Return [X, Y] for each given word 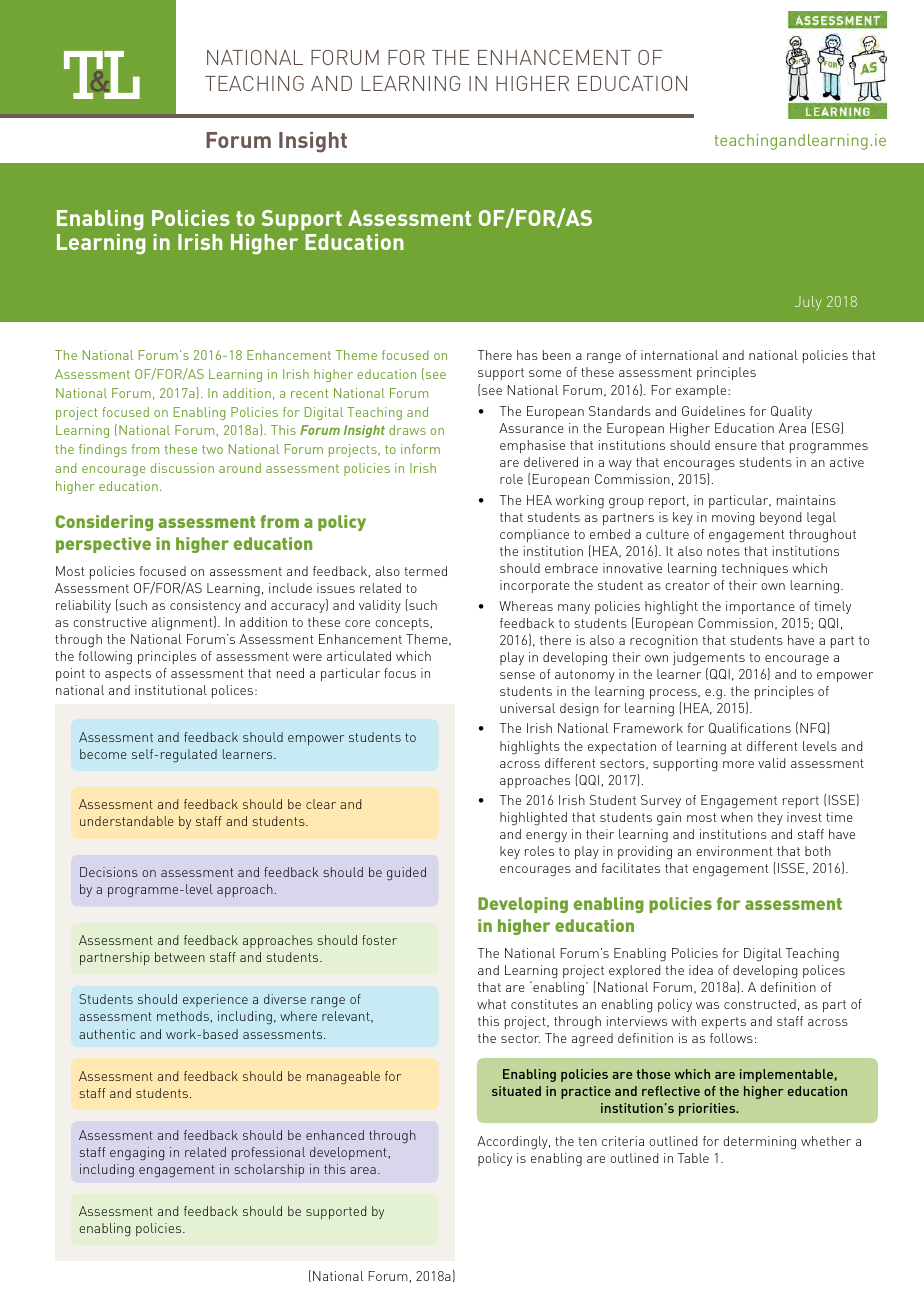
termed [425, 571]
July [808, 303]
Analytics [197, 224]
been [557, 355]
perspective [103, 545]
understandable [127, 821]
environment [734, 851]
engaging [137, 1154]
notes [723, 551]
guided [406, 874]
